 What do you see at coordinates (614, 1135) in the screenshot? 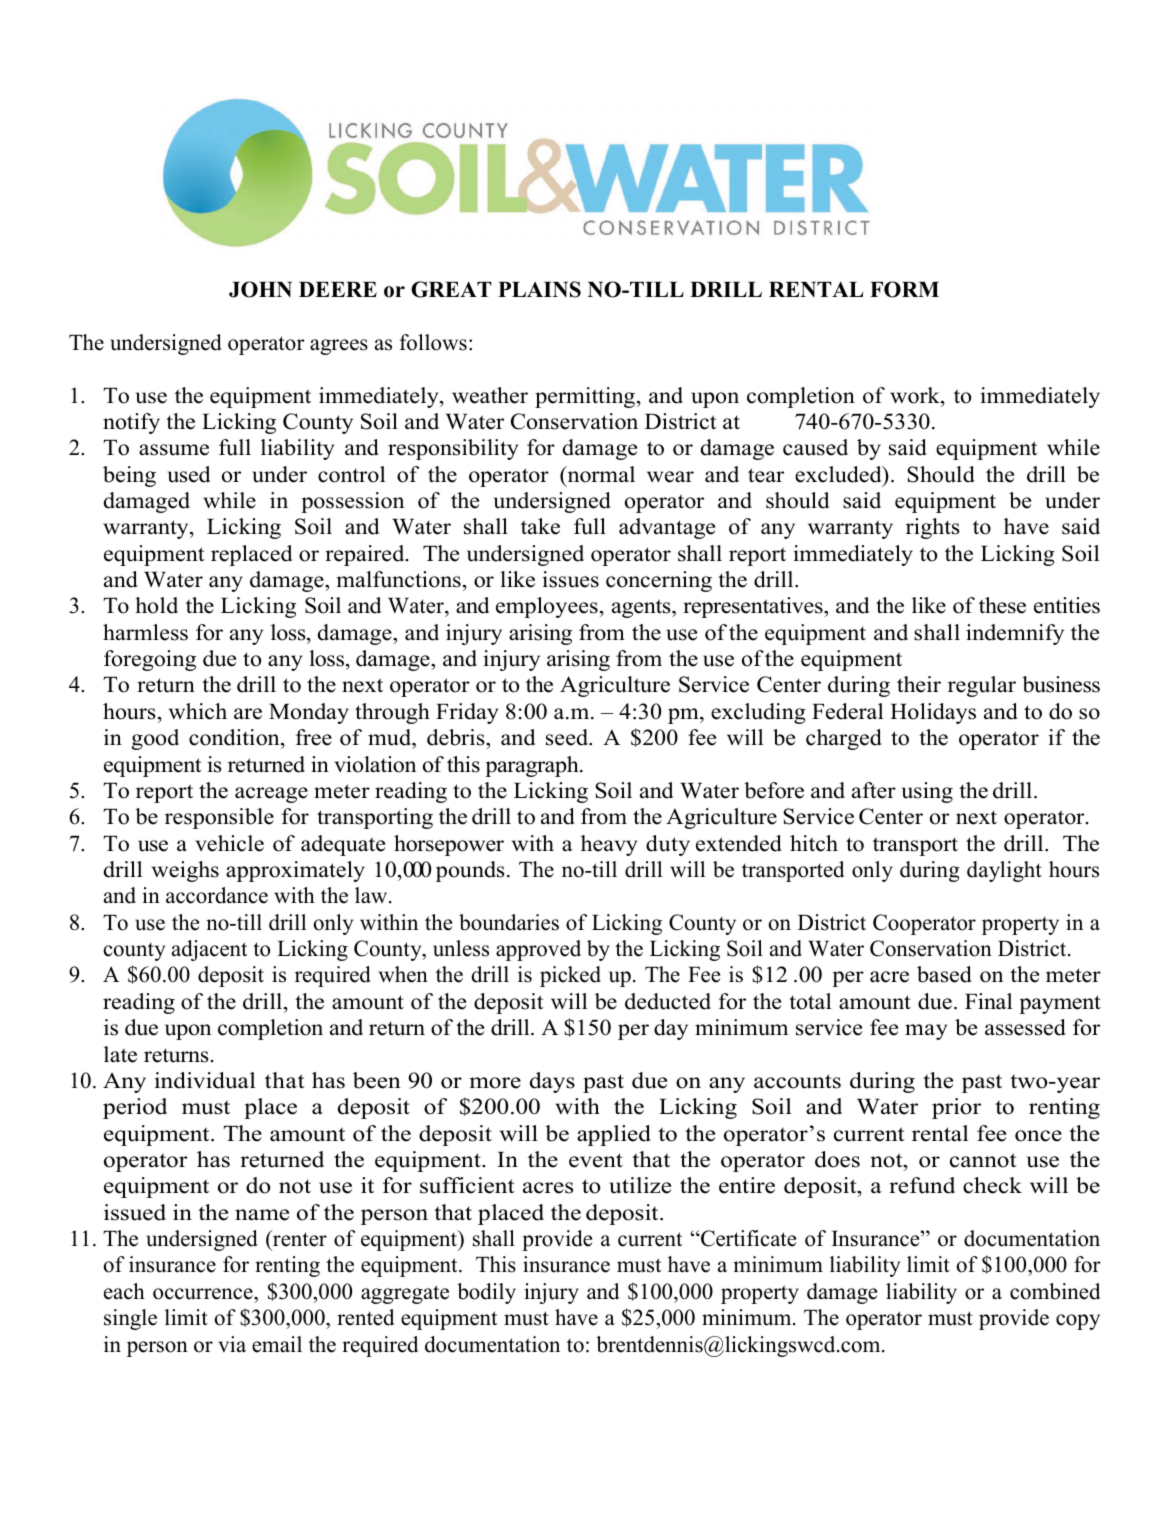
I see `applied` at bounding box center [614, 1135].
